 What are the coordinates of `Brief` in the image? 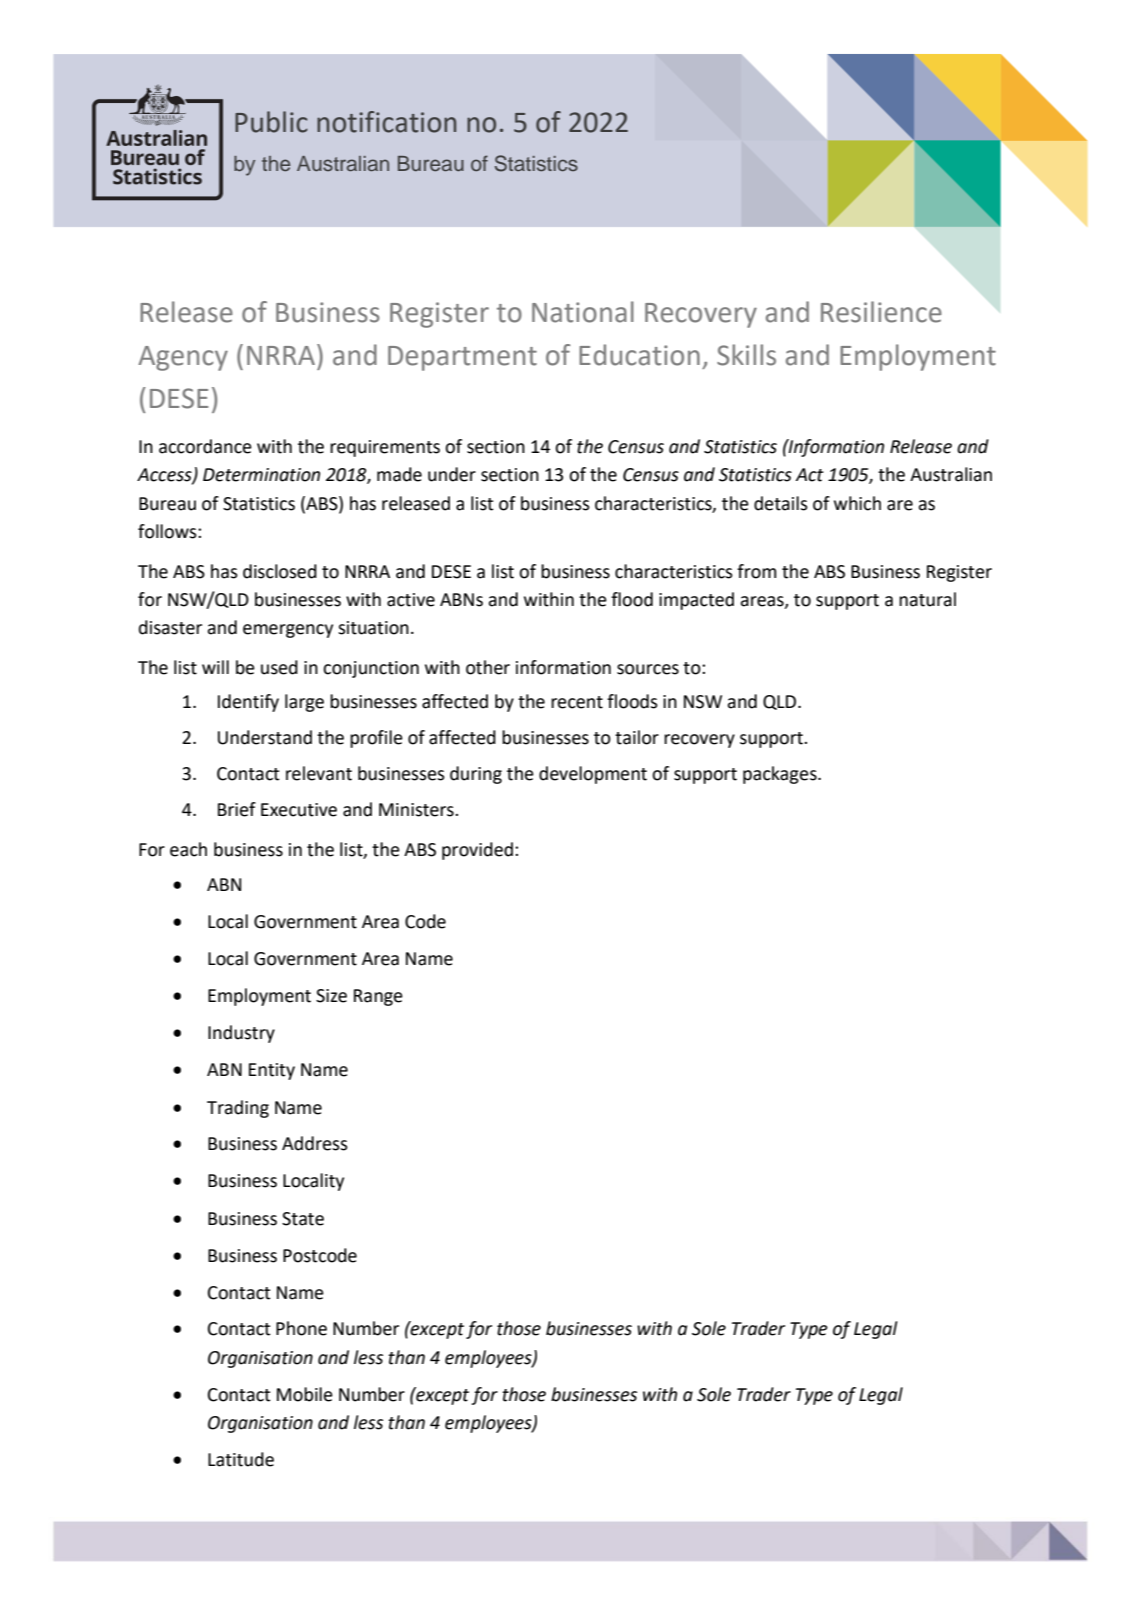 It's located at (237, 809).
